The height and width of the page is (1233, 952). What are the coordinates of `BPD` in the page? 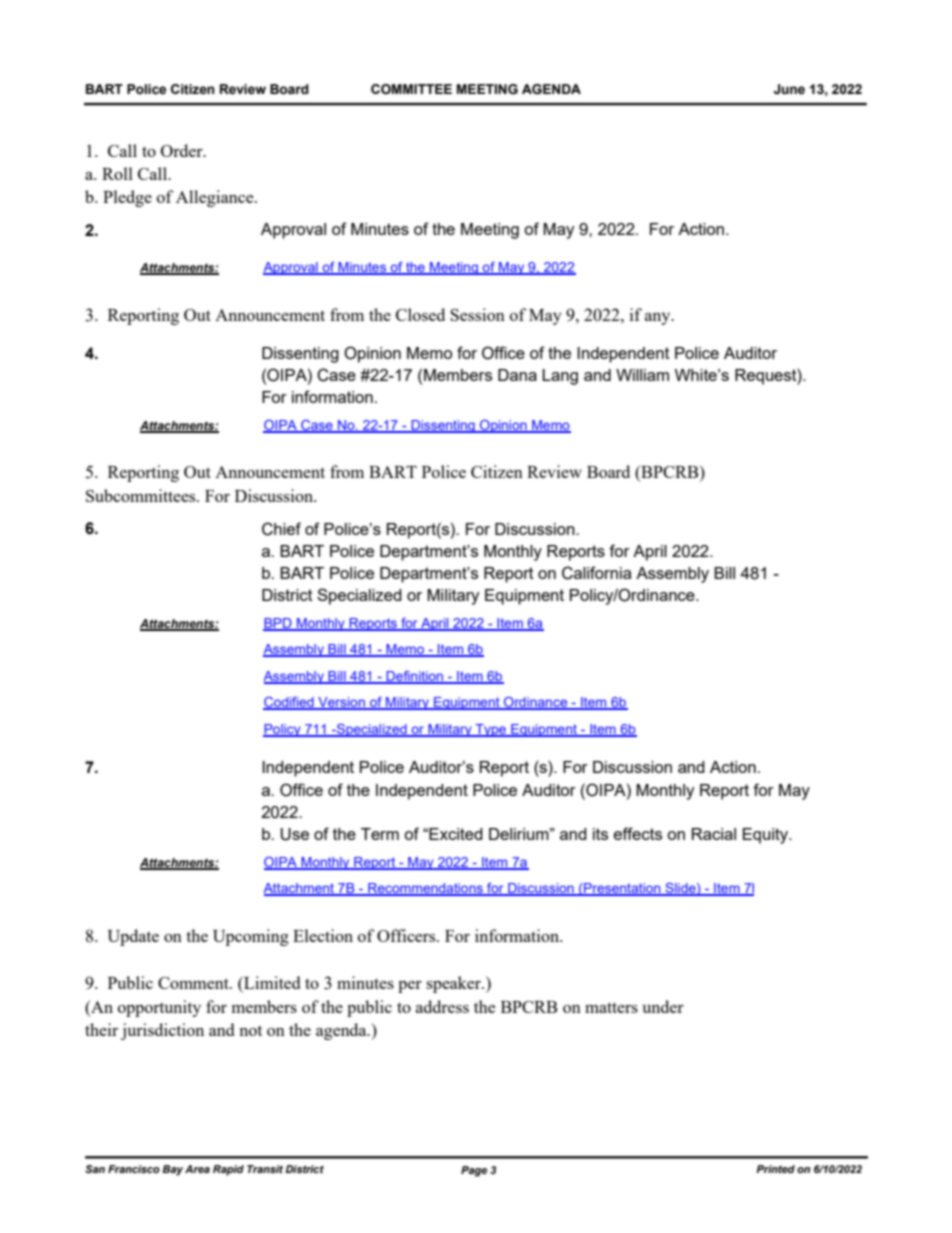 It's located at (278, 624).
